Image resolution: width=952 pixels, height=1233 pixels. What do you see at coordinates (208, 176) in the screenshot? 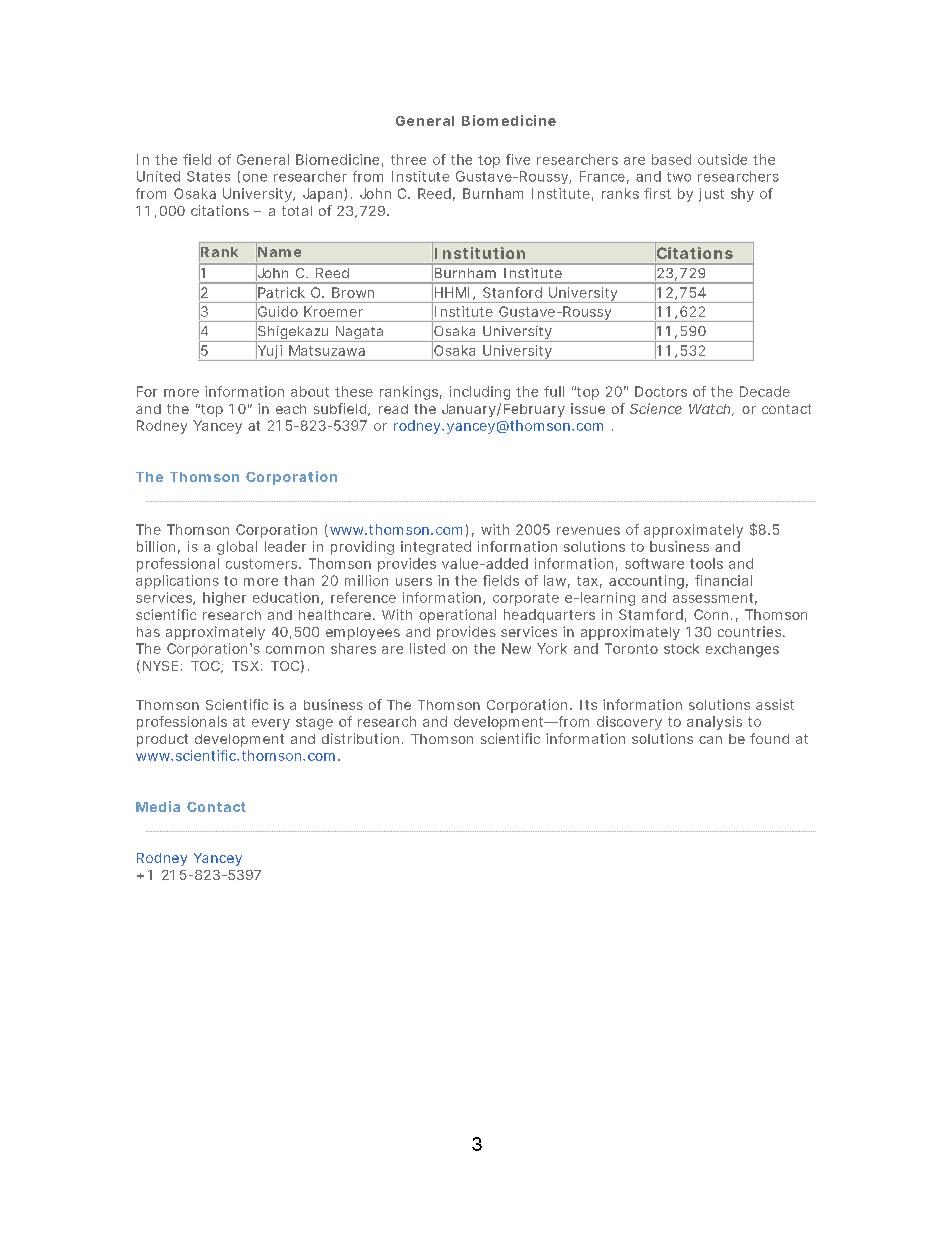
I see `States` at bounding box center [208, 176].
